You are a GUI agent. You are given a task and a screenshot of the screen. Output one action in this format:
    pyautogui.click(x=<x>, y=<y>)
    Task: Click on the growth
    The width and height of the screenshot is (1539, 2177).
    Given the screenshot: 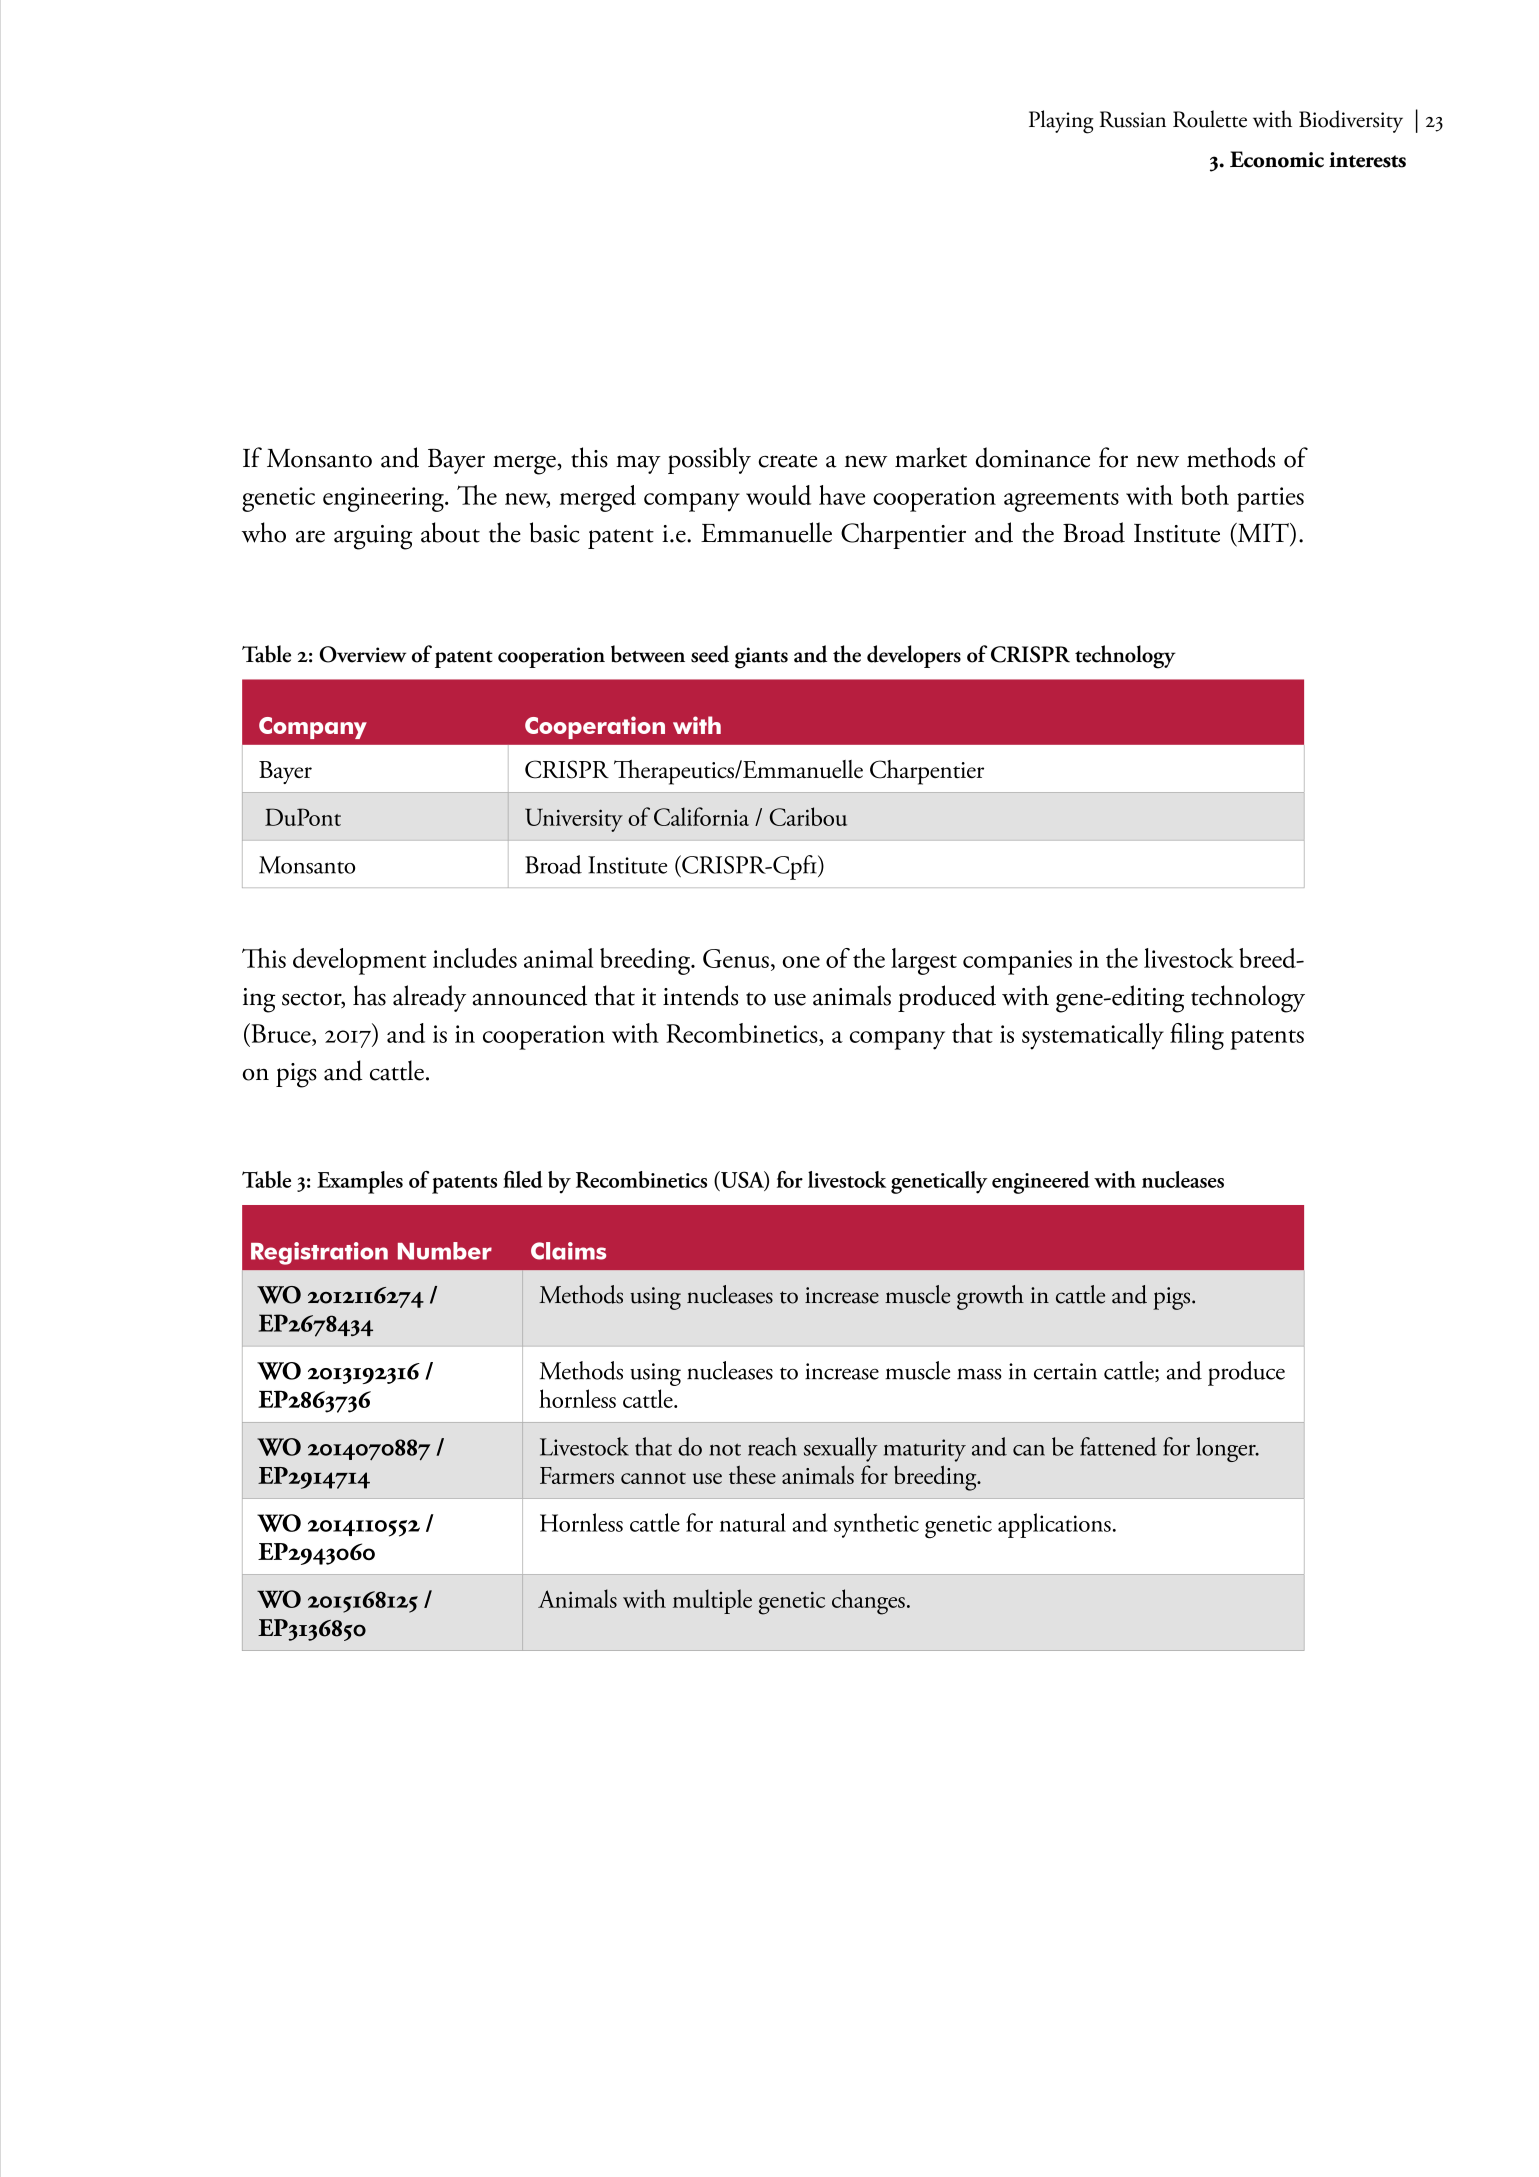 What is the action you would take?
    pyautogui.click(x=990, y=1297)
